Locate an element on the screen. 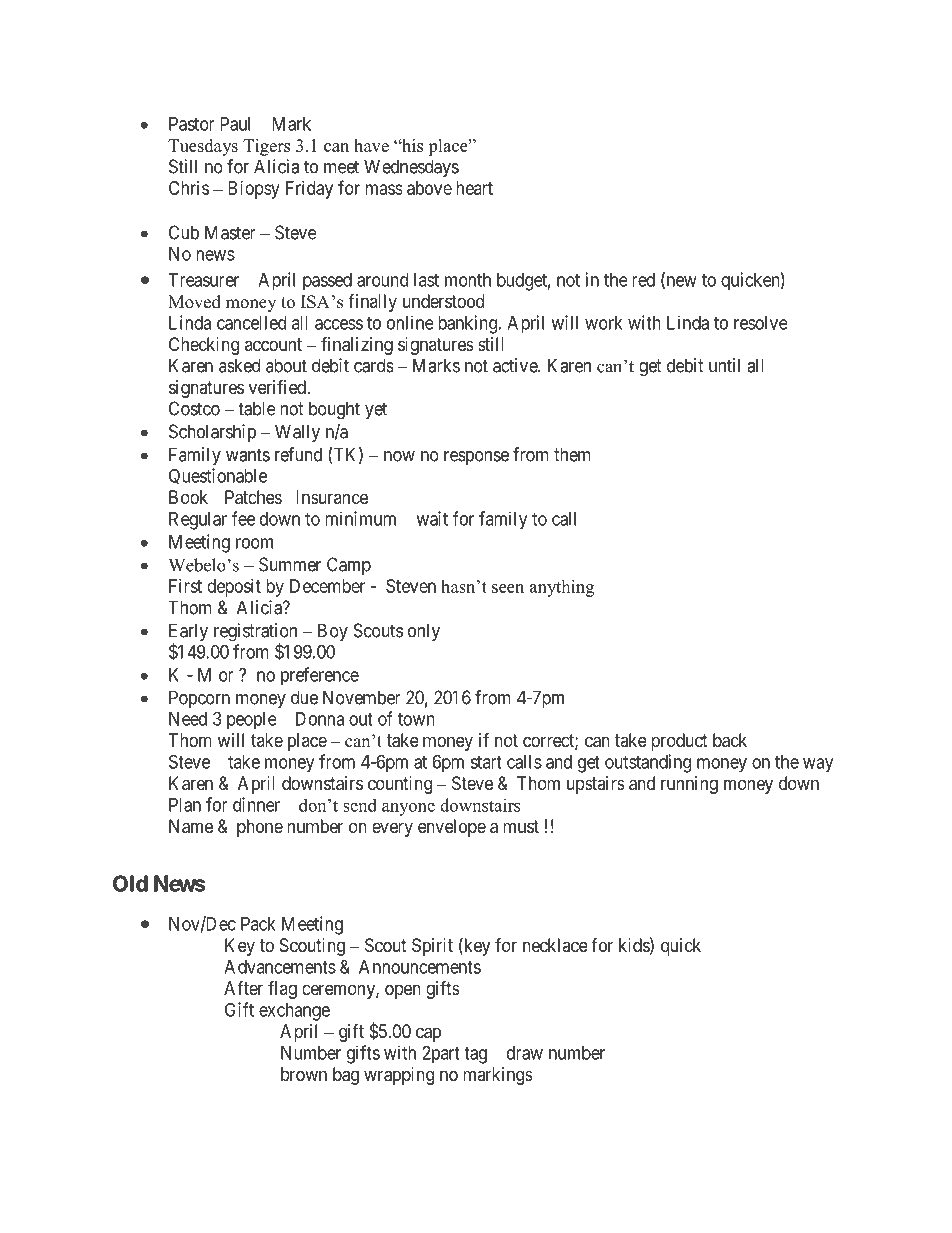 This screenshot has height=1233, width=952. heart is located at coordinates (474, 188).
